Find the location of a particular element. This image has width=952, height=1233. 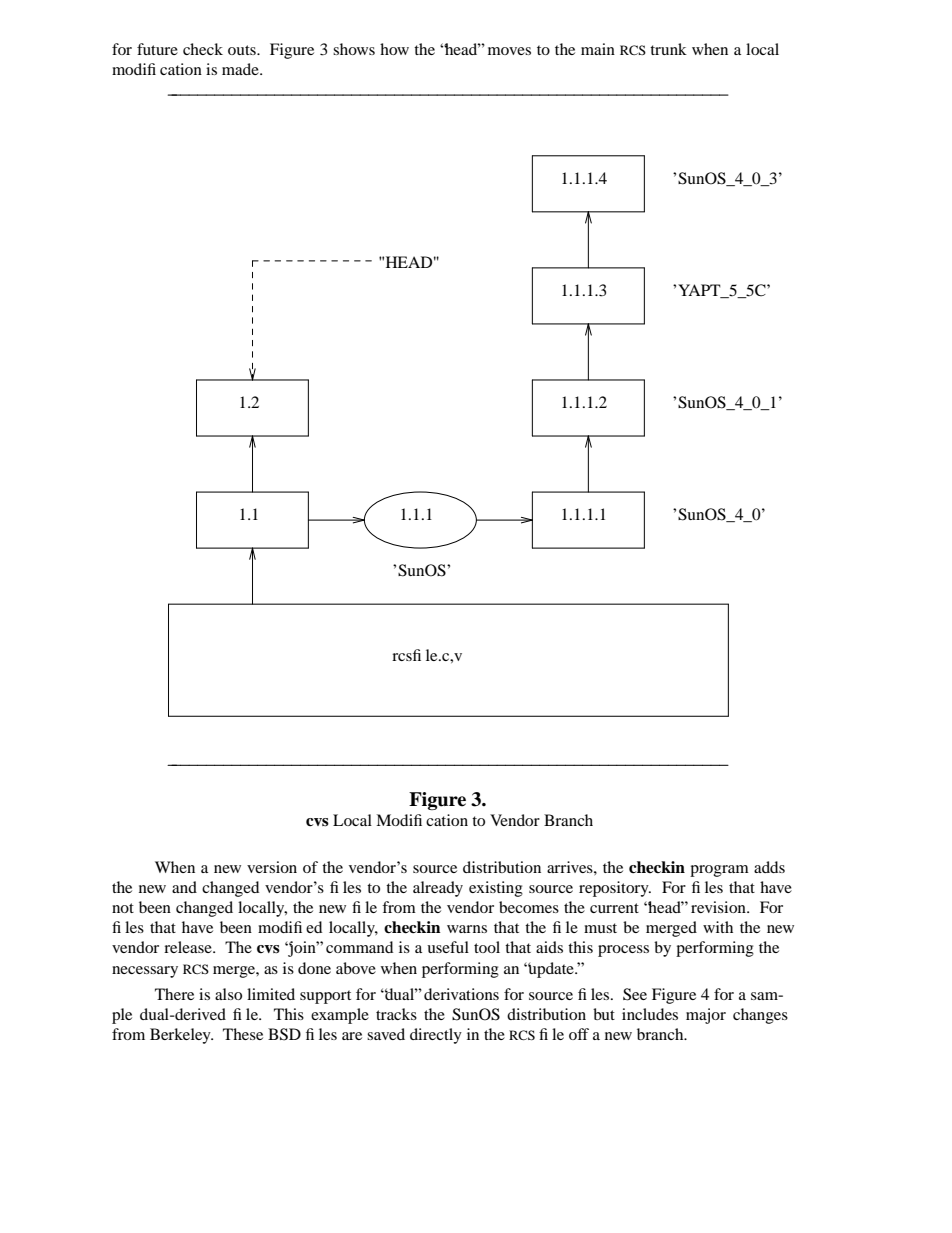

program is located at coordinates (719, 871).
